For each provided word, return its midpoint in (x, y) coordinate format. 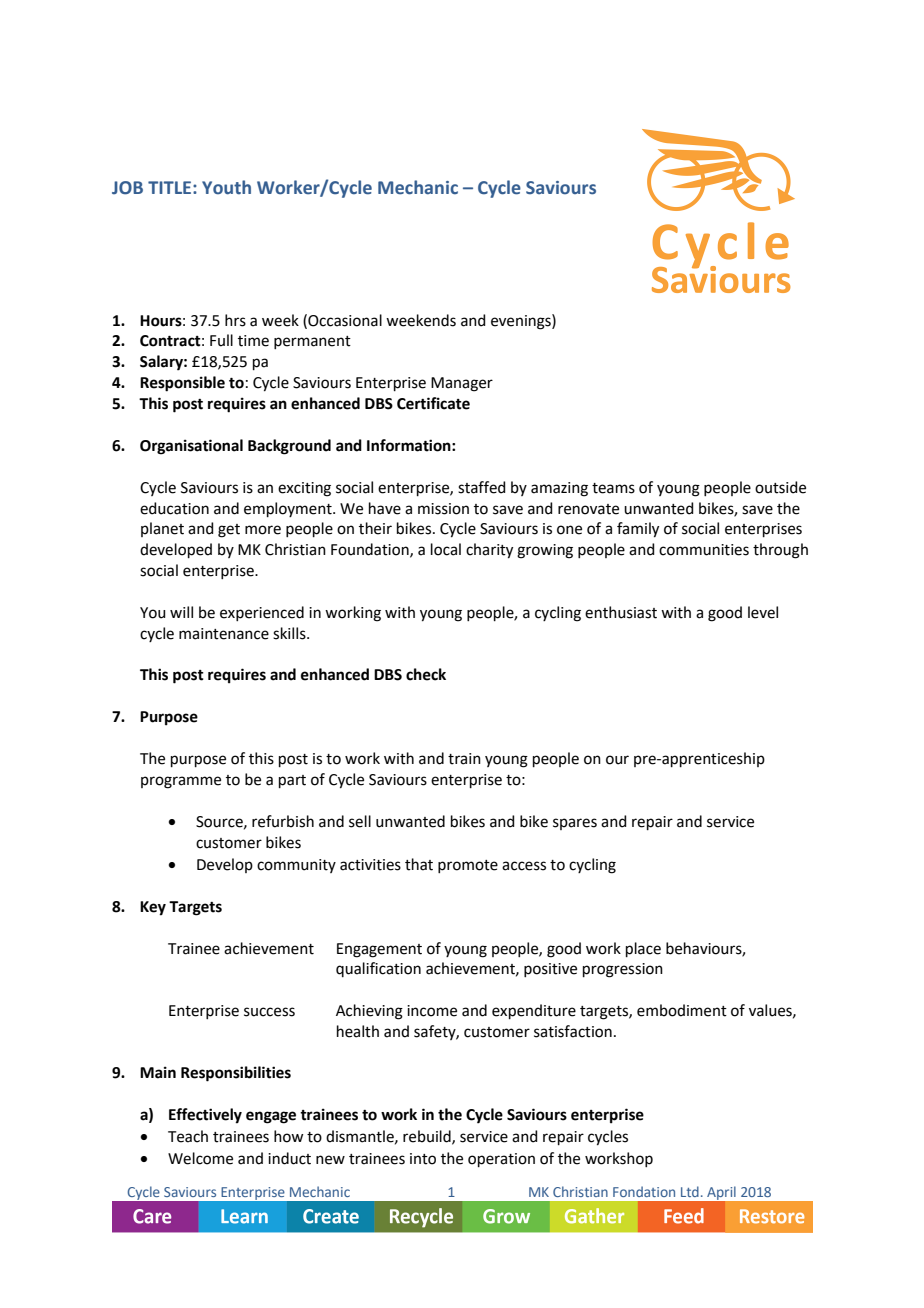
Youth (226, 187)
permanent (312, 342)
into (423, 1159)
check (426, 674)
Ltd (690, 1191)
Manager (462, 384)
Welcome (200, 1158)
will (181, 612)
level (763, 612)
